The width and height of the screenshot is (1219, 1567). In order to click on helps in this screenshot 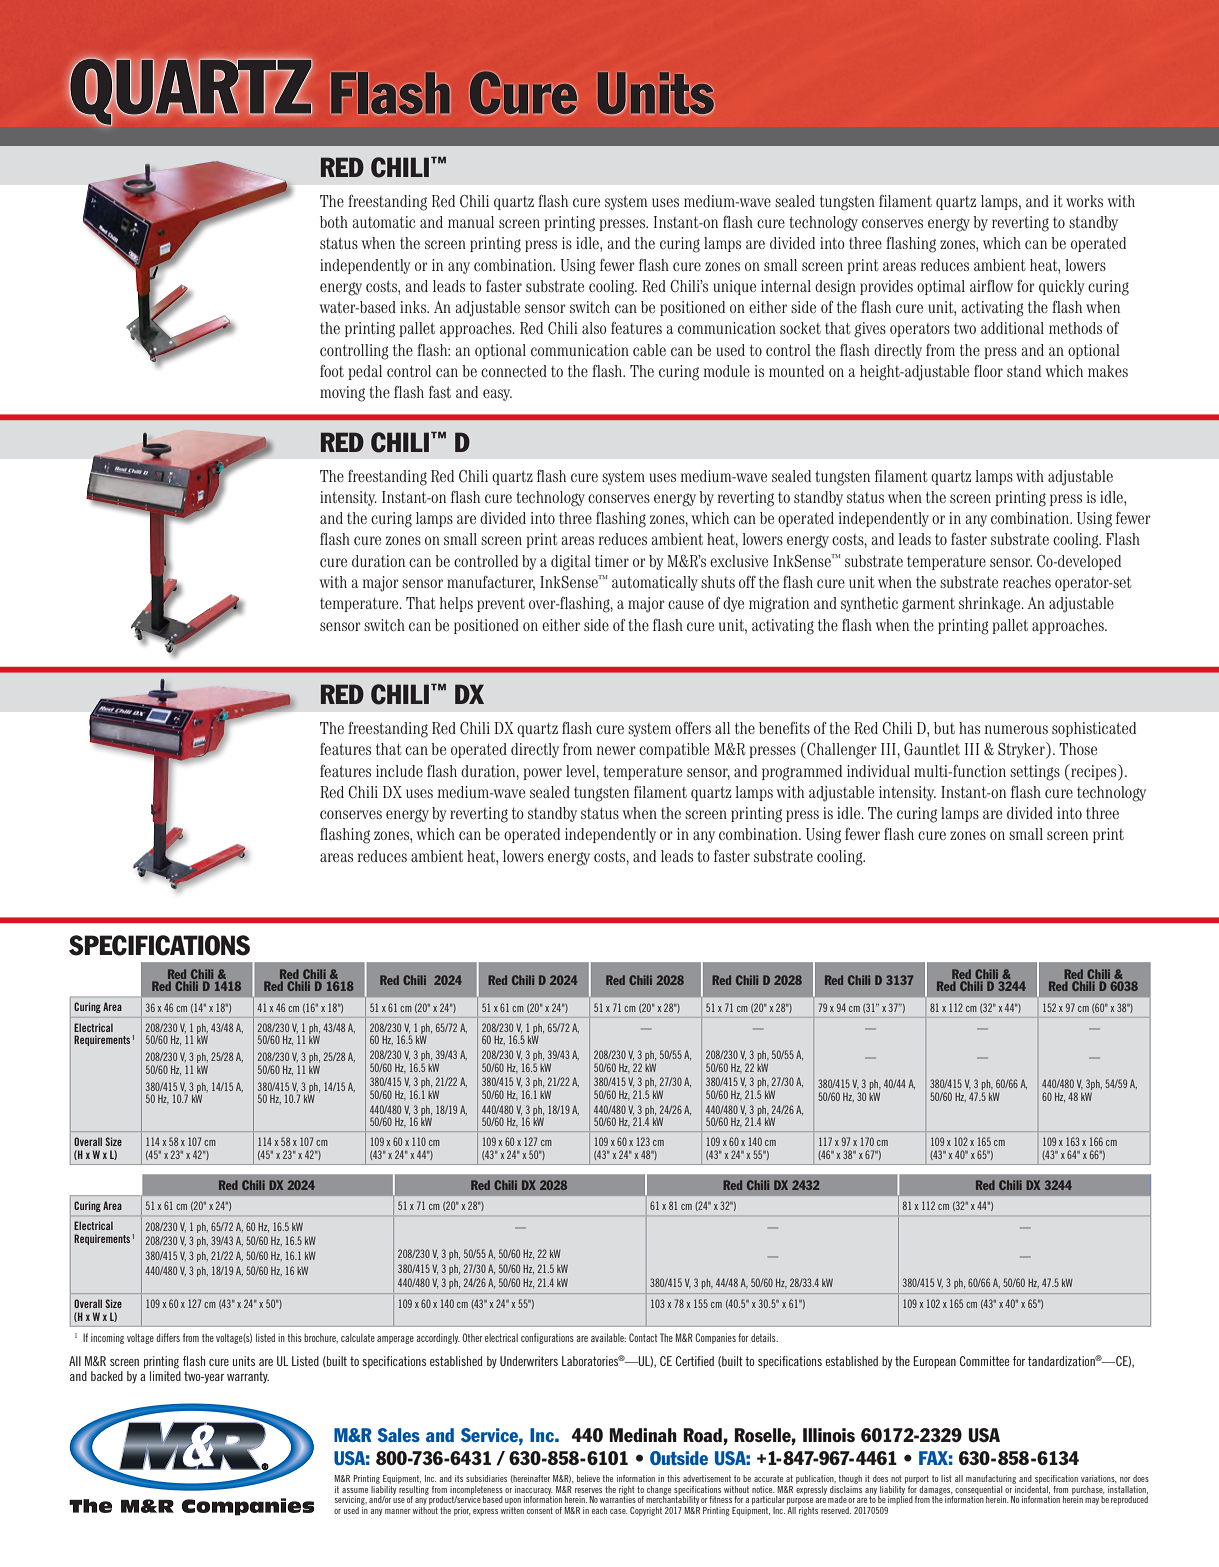, I will do `click(456, 604)`.
